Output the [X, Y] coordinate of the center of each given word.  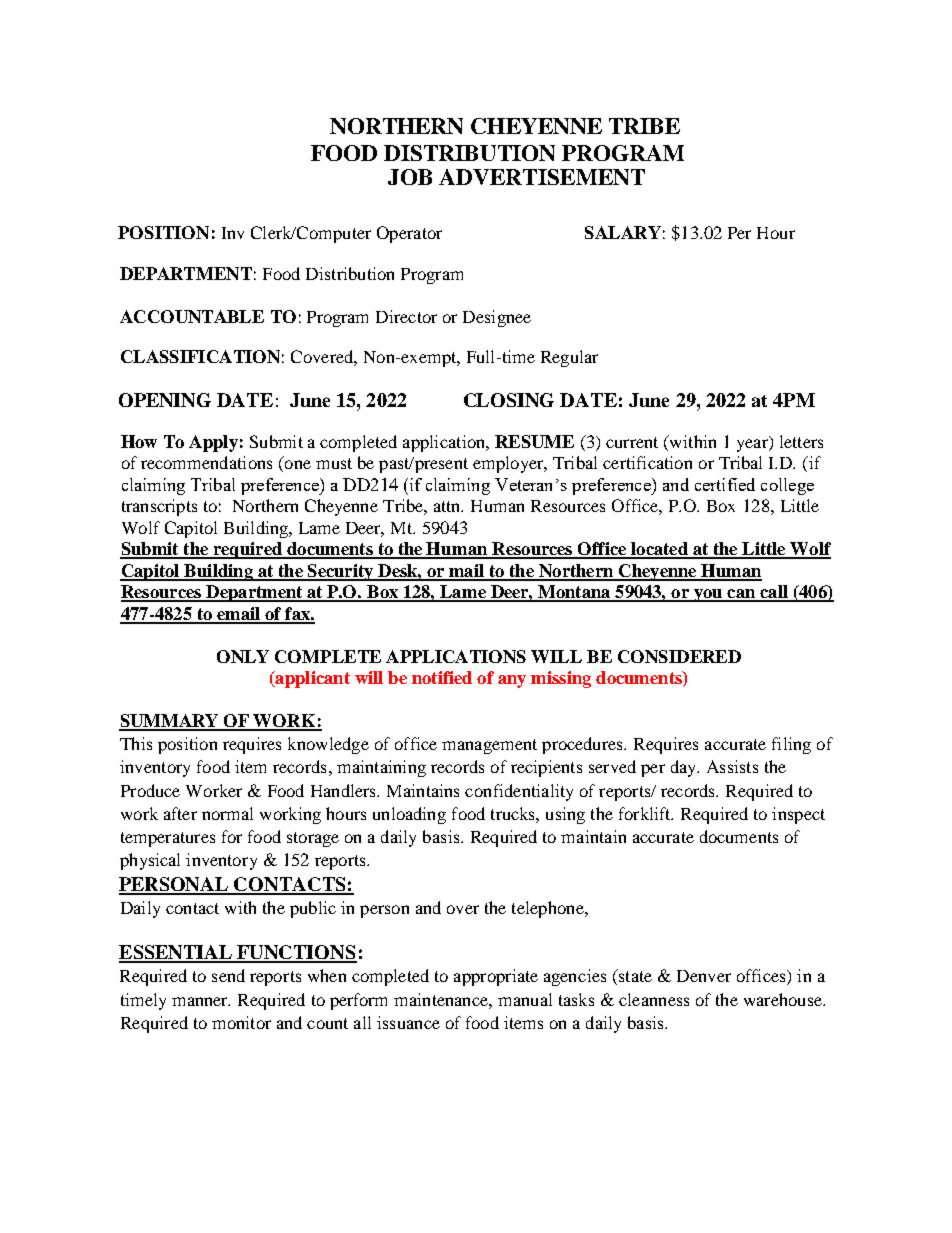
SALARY [623, 232]
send [228, 975]
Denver [704, 976]
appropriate [496, 977]
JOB [410, 177]
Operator [409, 234]
